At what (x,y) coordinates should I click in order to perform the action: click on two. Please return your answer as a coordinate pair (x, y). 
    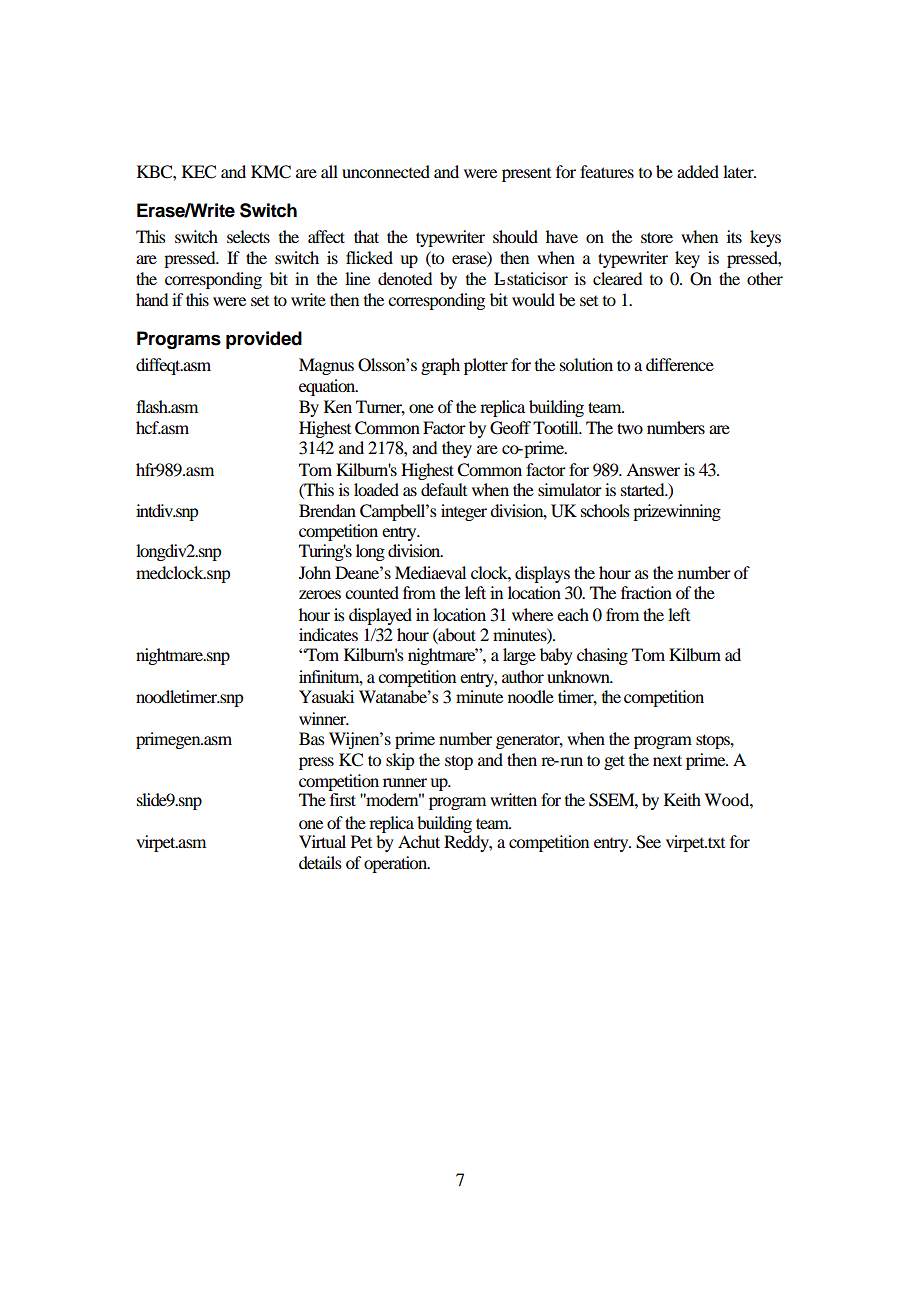
    Looking at the image, I should click on (630, 428).
